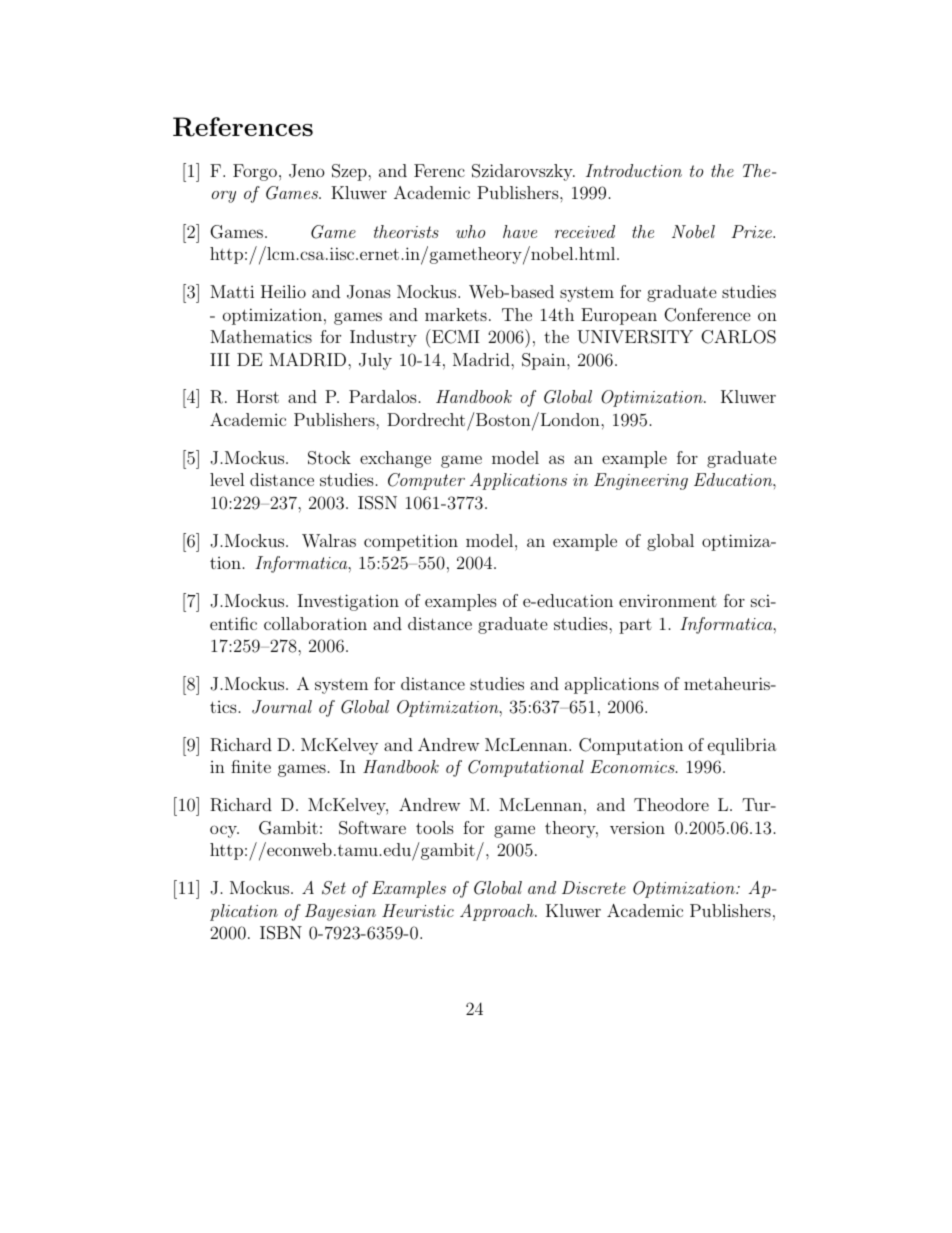 This screenshot has height=1233, width=952. I want to click on Discrete, so click(594, 887).
